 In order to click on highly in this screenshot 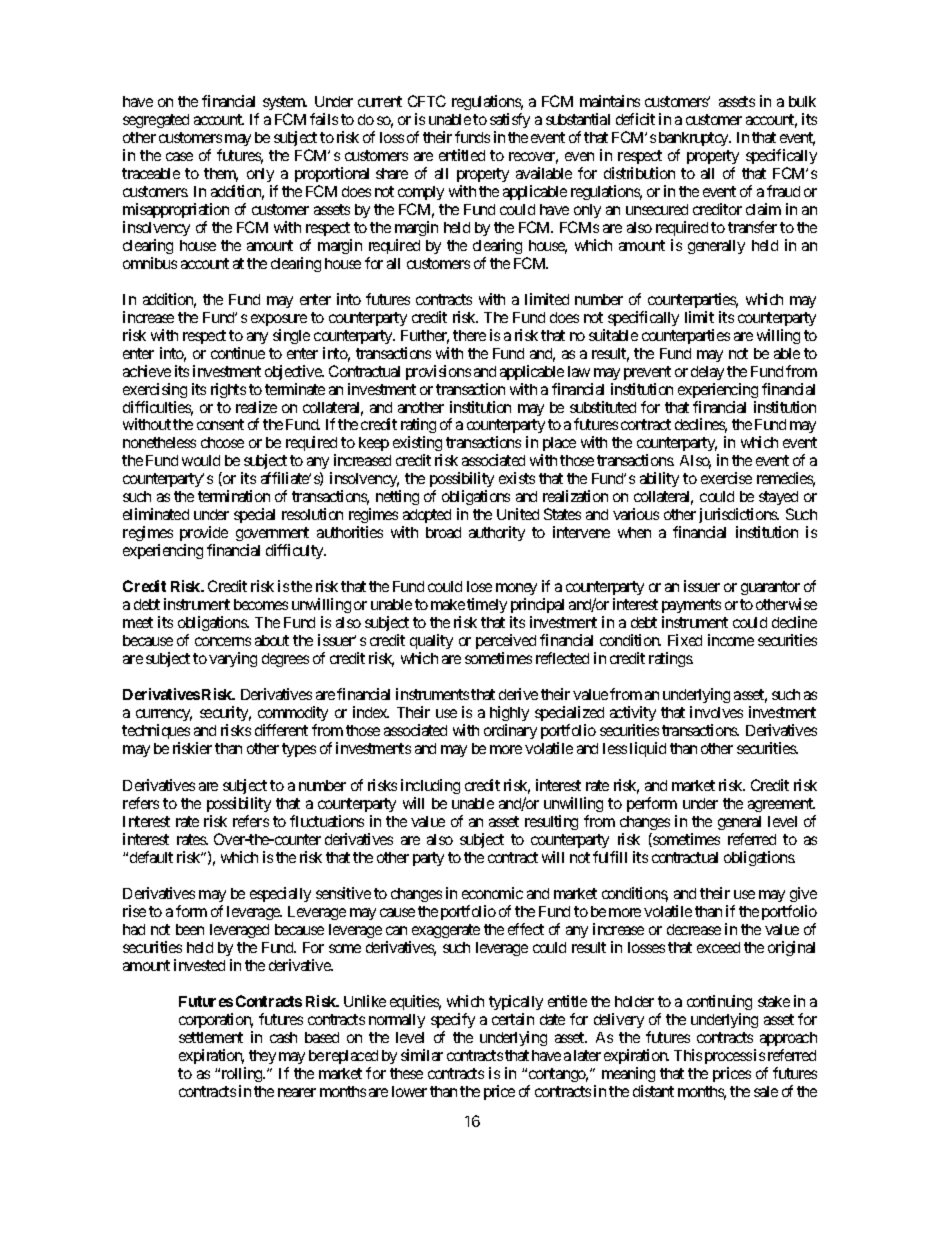, I will do `click(509, 715)`.
